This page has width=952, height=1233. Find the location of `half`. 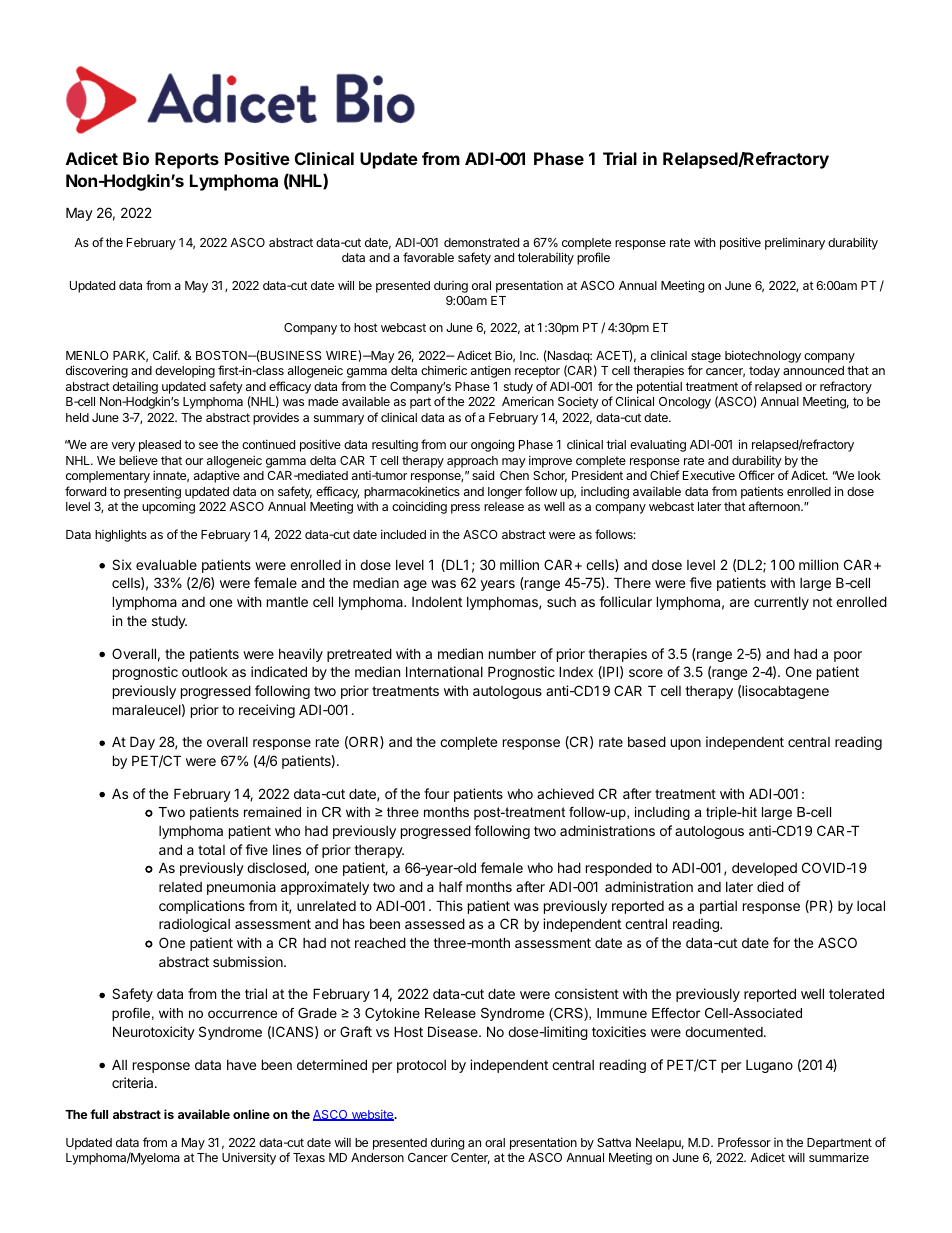

half is located at coordinates (451, 886).
